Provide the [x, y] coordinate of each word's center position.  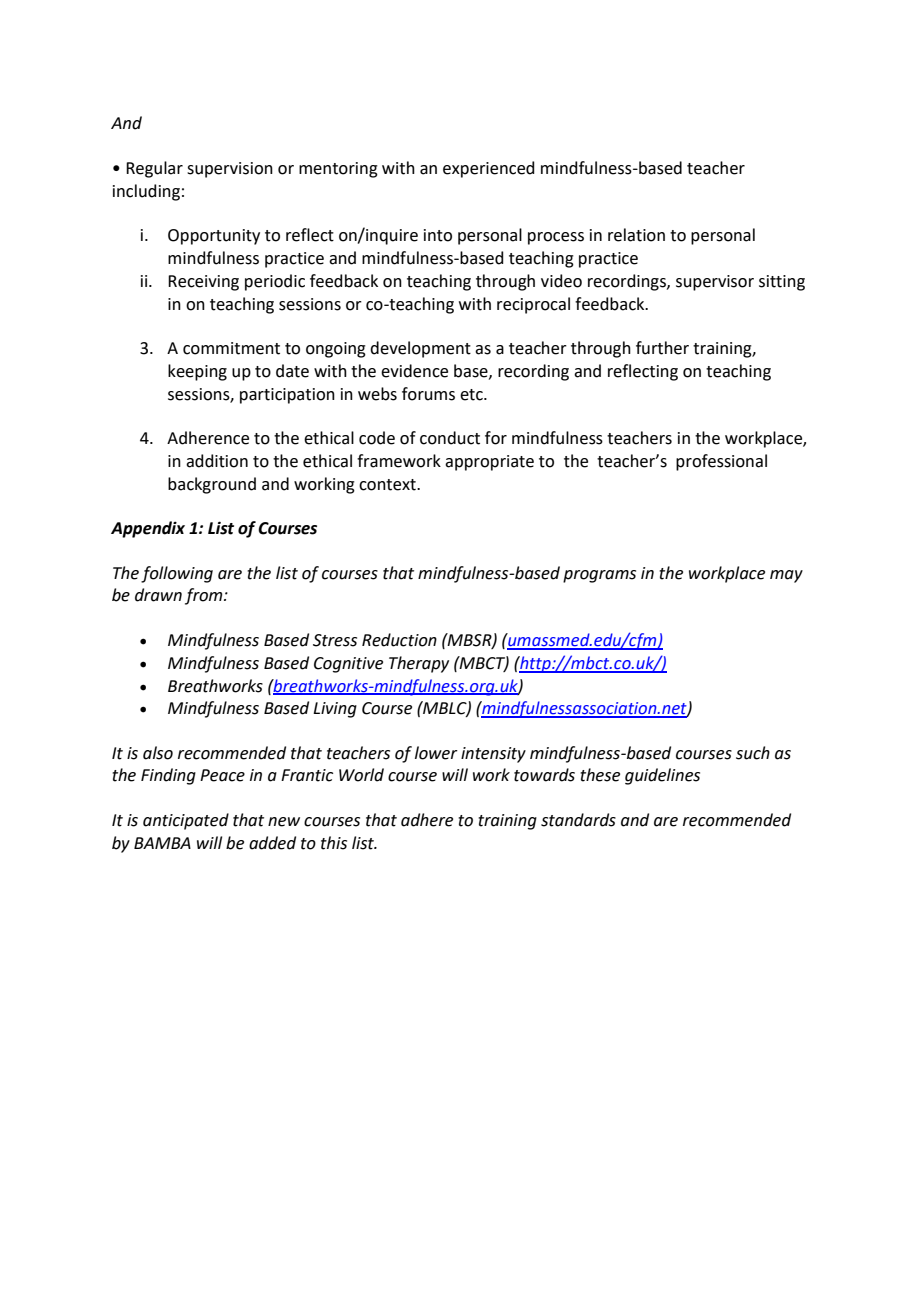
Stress [335, 640]
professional [721, 462]
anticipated [186, 821]
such [753, 753]
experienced [489, 169]
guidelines [662, 776]
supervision [230, 170]
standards [578, 820]
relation [636, 235]
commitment [231, 348]
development [420, 349]
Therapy [419, 664]
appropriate [489, 463]
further [662, 348]
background [212, 485]
